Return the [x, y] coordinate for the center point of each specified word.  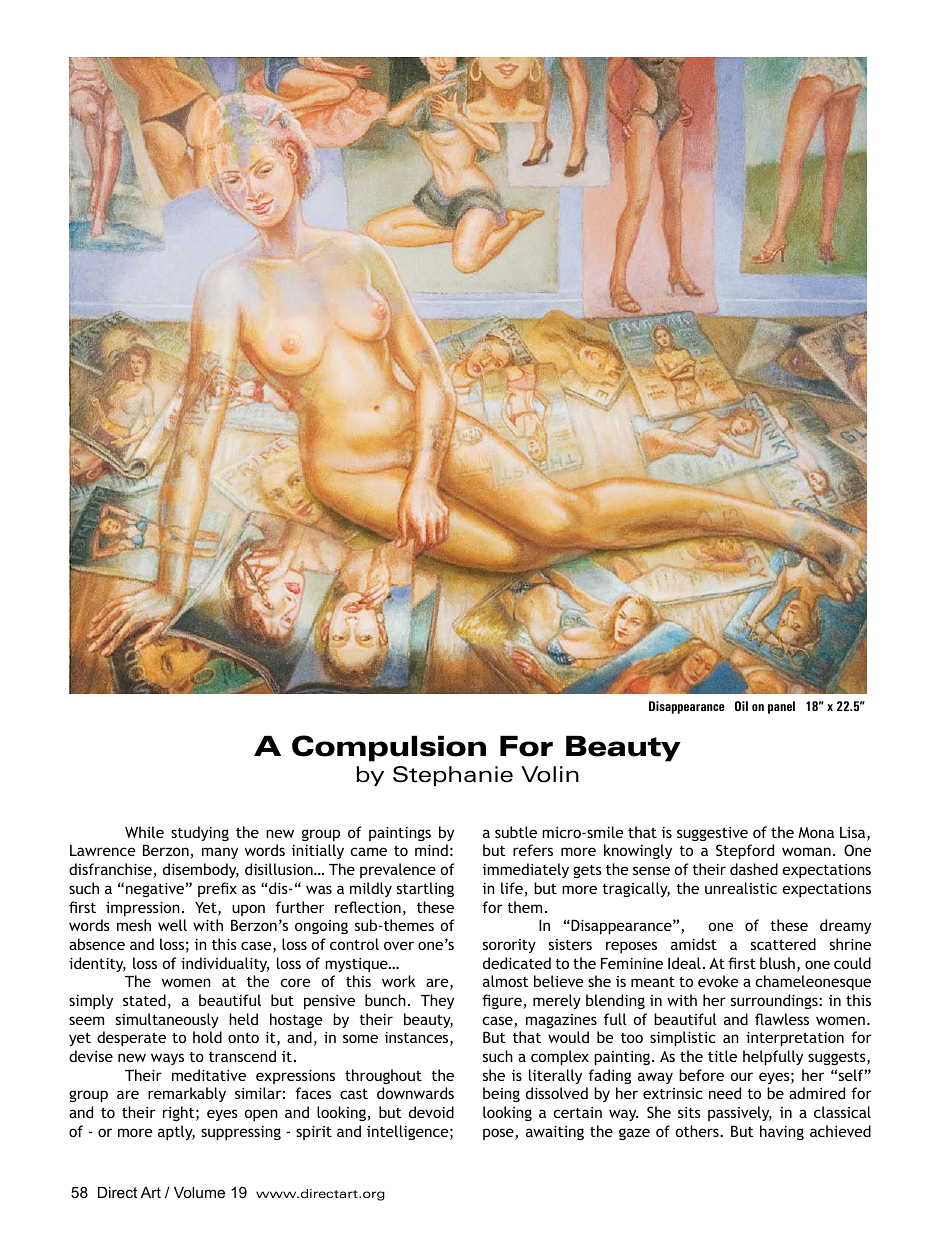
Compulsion [389, 748]
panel [781, 707]
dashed [754, 869]
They [437, 1001]
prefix [217, 889]
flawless [782, 1019]
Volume [199, 1192]
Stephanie [453, 776]
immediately [526, 870]
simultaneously [167, 1020]
